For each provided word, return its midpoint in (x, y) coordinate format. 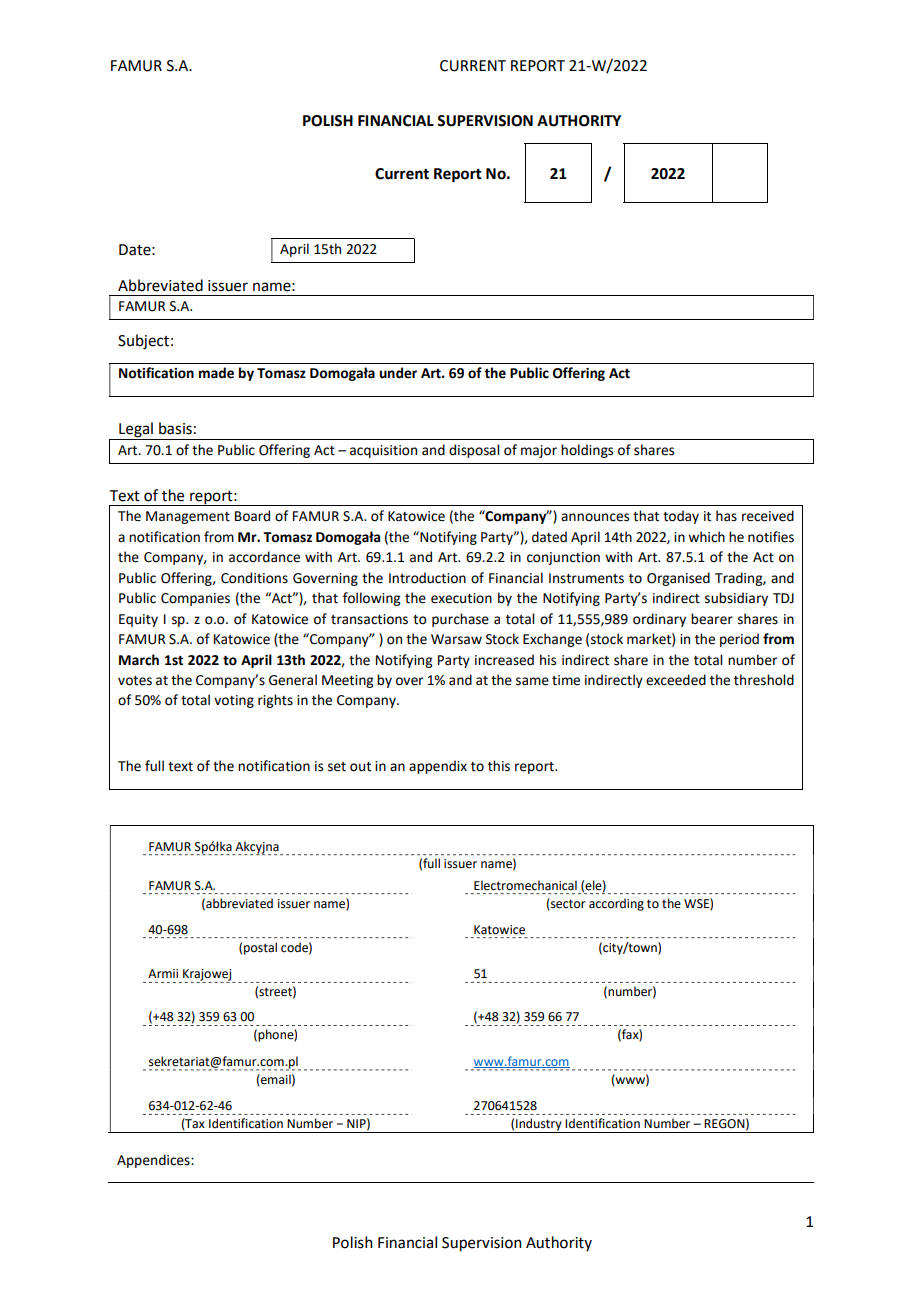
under (398, 373)
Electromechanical (525, 885)
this (499, 766)
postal (260, 948)
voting (234, 701)
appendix (438, 767)
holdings (587, 451)
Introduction (427, 578)
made (216, 373)
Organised (678, 579)
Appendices (154, 1161)
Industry (539, 1125)
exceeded (676, 680)
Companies (195, 599)
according (616, 904)
